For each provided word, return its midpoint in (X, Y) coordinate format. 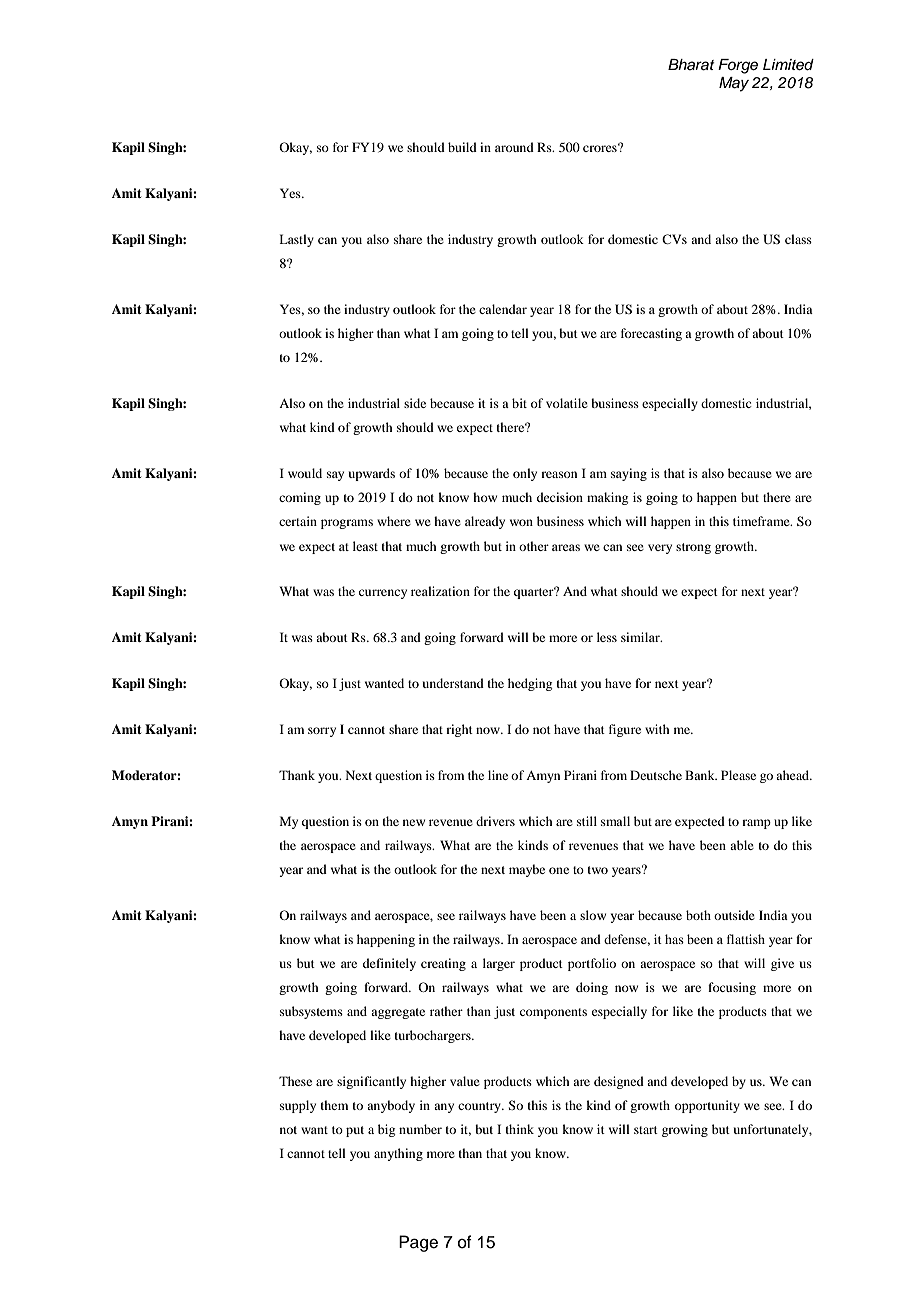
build (462, 147)
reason (559, 474)
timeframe (762, 521)
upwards (372, 474)
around (514, 147)
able (742, 845)
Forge (738, 66)
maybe (527, 870)
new (414, 822)
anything (398, 1154)
